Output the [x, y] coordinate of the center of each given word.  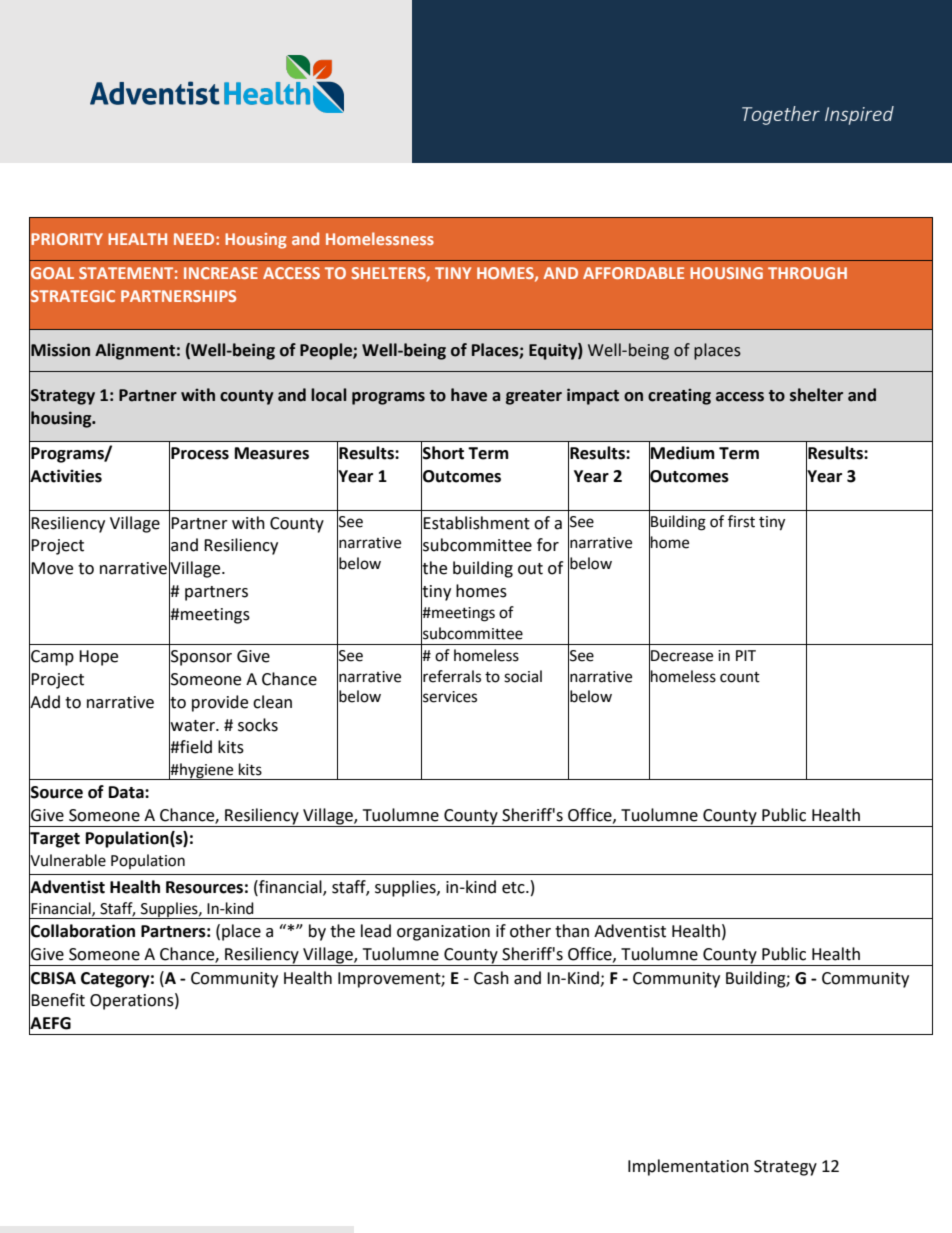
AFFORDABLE [633, 273]
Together [781, 115]
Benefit [58, 1000]
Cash [491, 978]
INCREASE [221, 273]
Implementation [688, 1167]
